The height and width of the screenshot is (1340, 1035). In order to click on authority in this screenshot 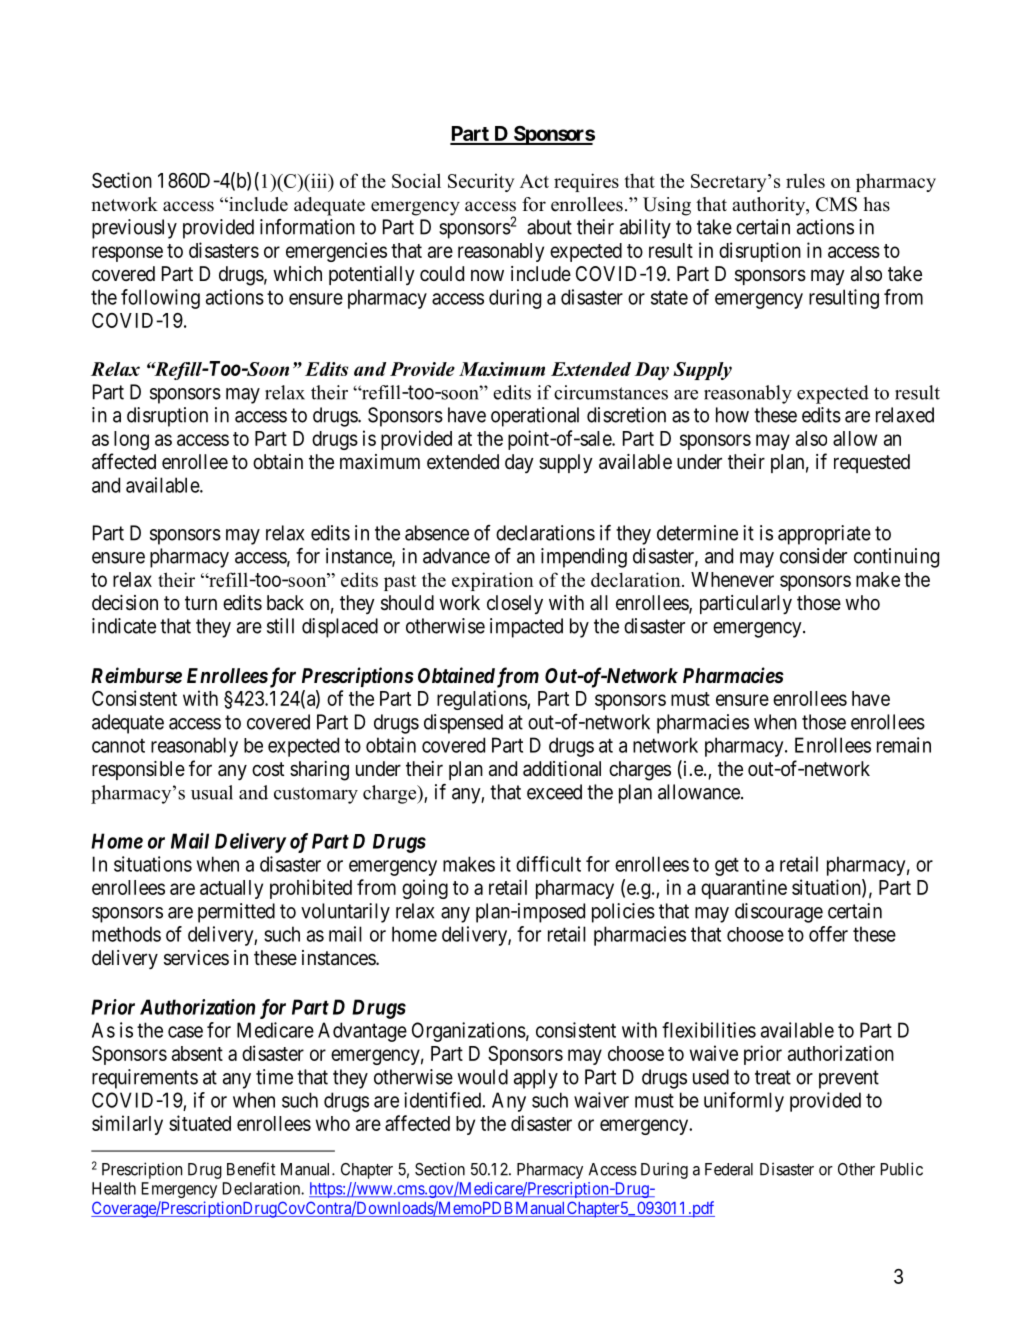, I will do `click(770, 206)`.
